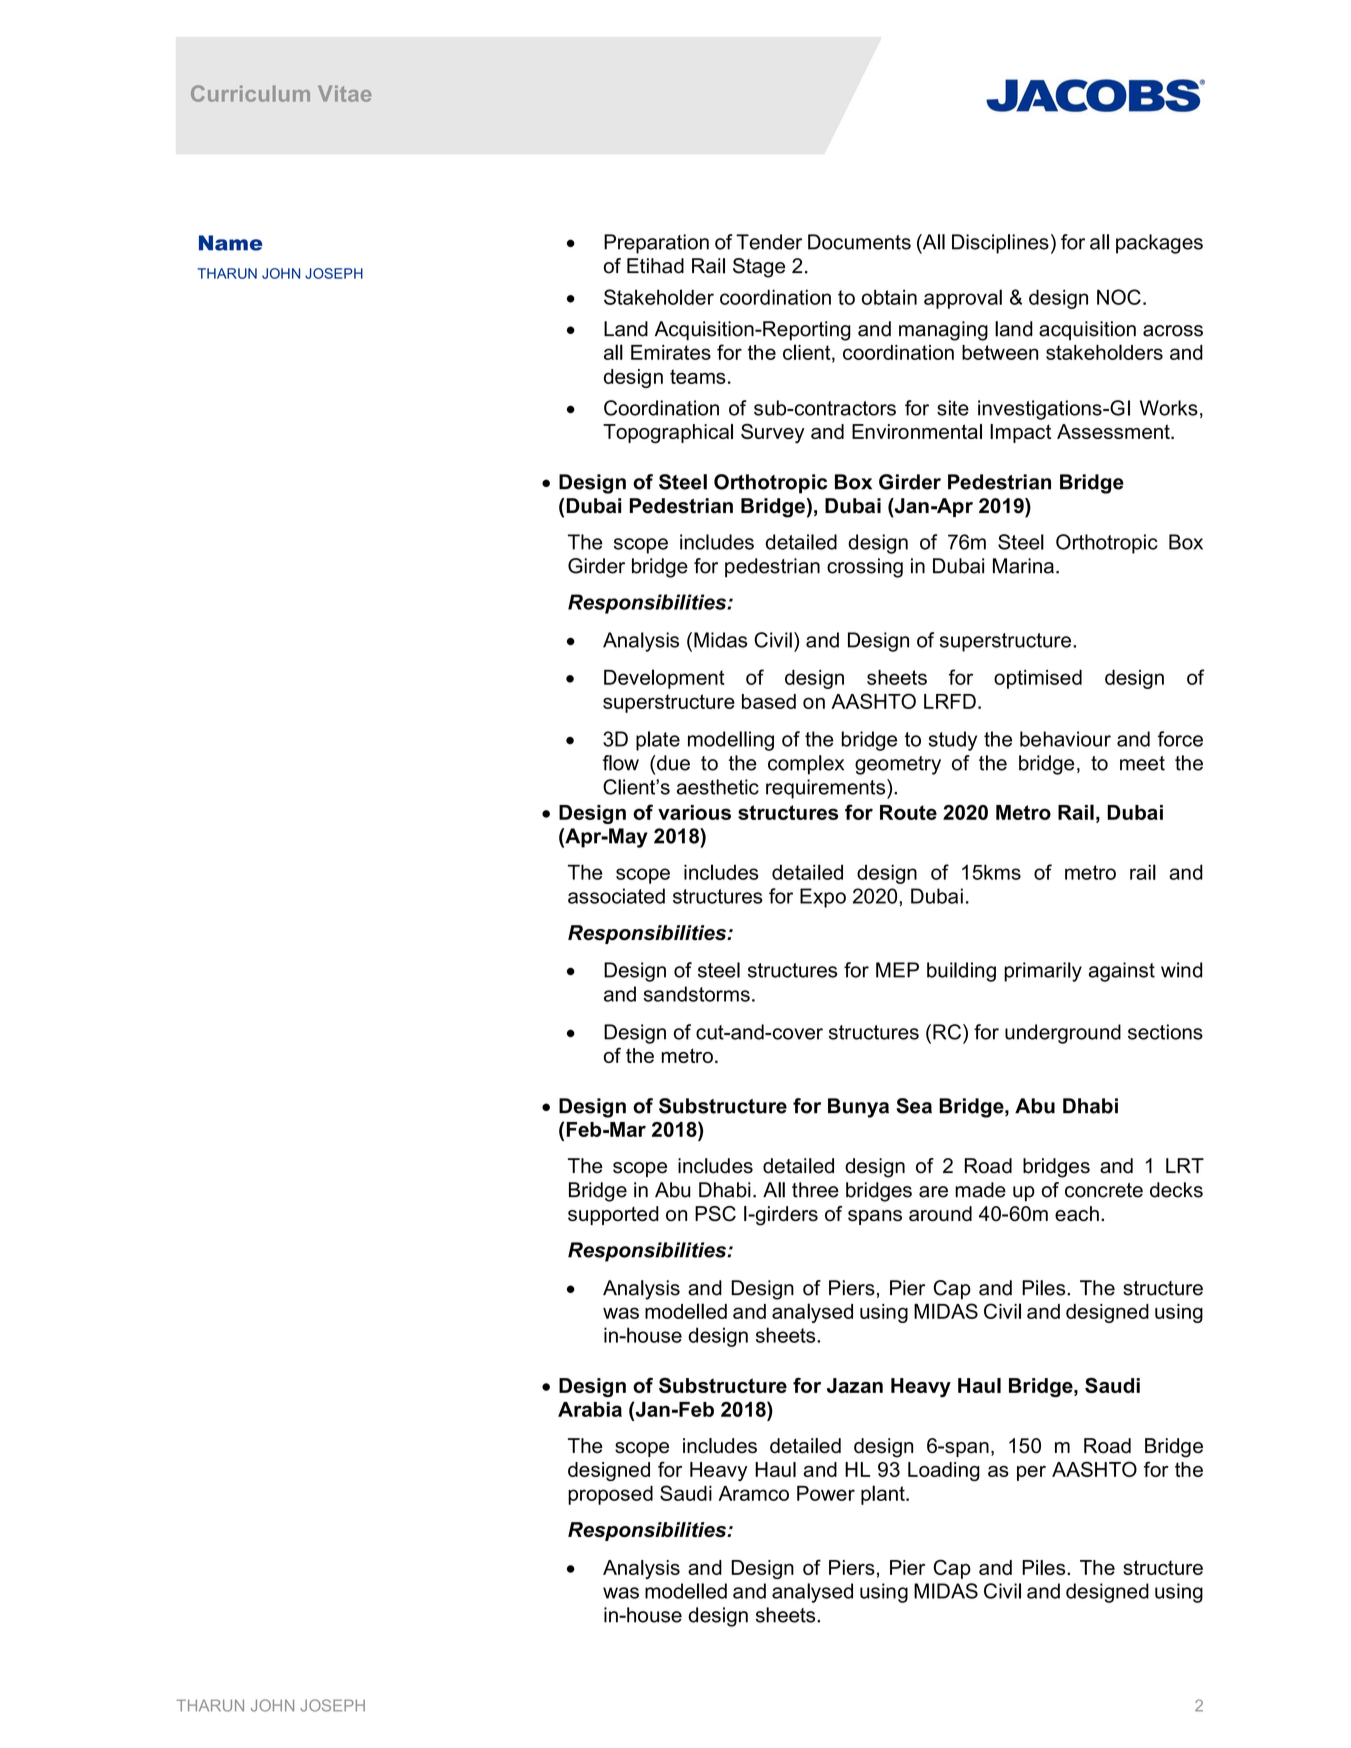  I want to click on behaviour, so click(1065, 739).
